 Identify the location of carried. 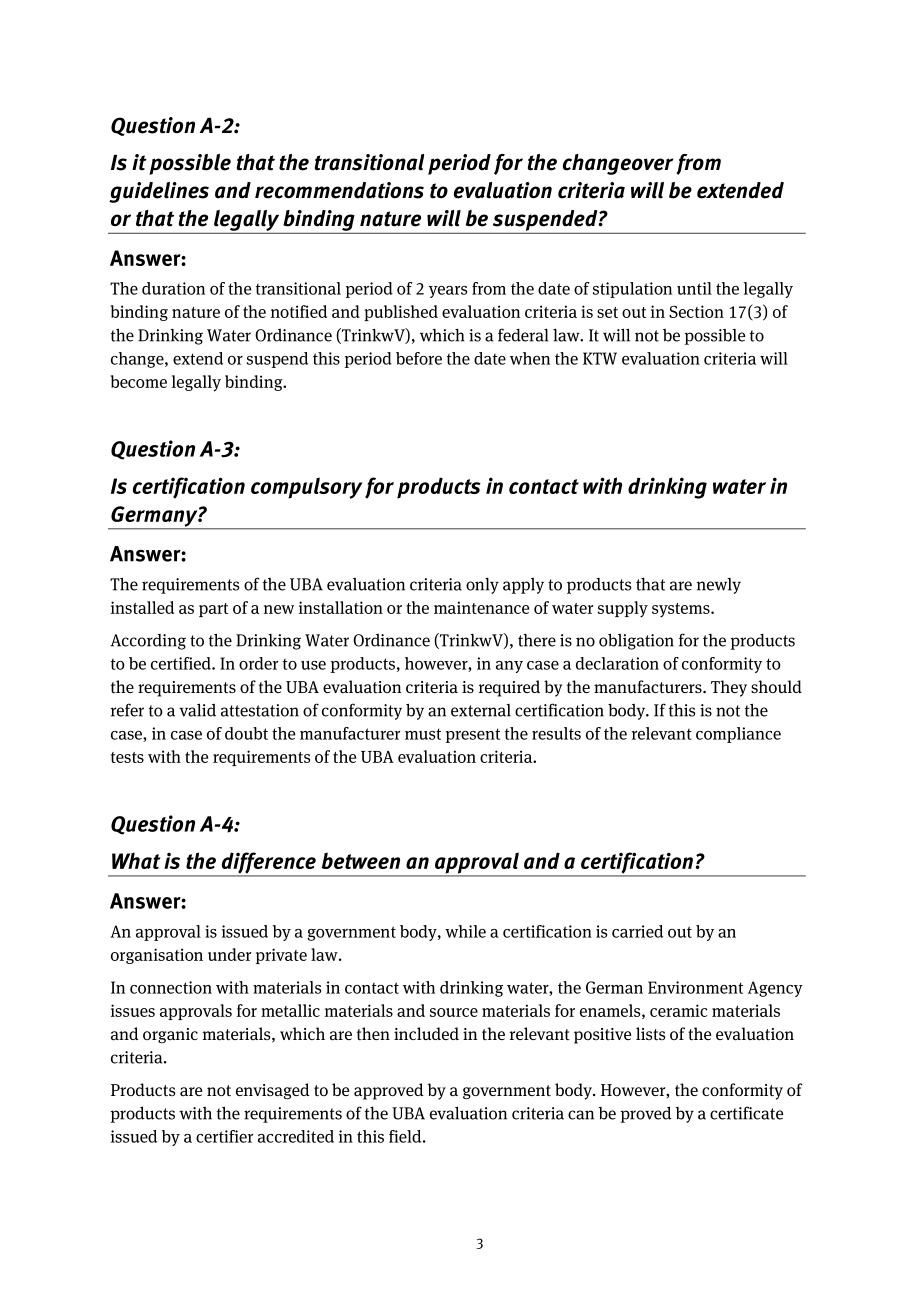
(637, 931).
